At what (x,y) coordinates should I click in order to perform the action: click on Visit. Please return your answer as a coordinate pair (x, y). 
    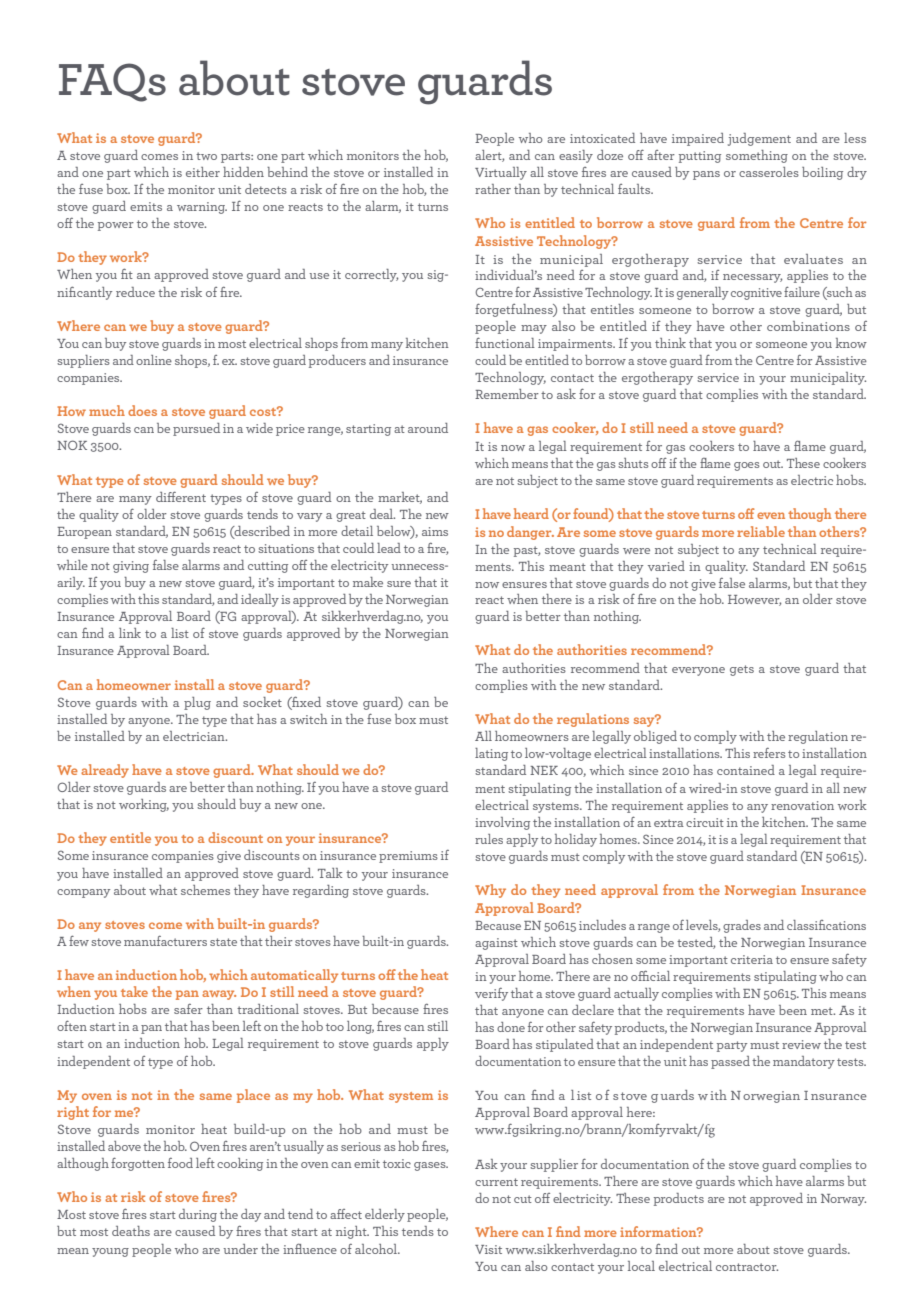
    Looking at the image, I should click on (488, 1249).
